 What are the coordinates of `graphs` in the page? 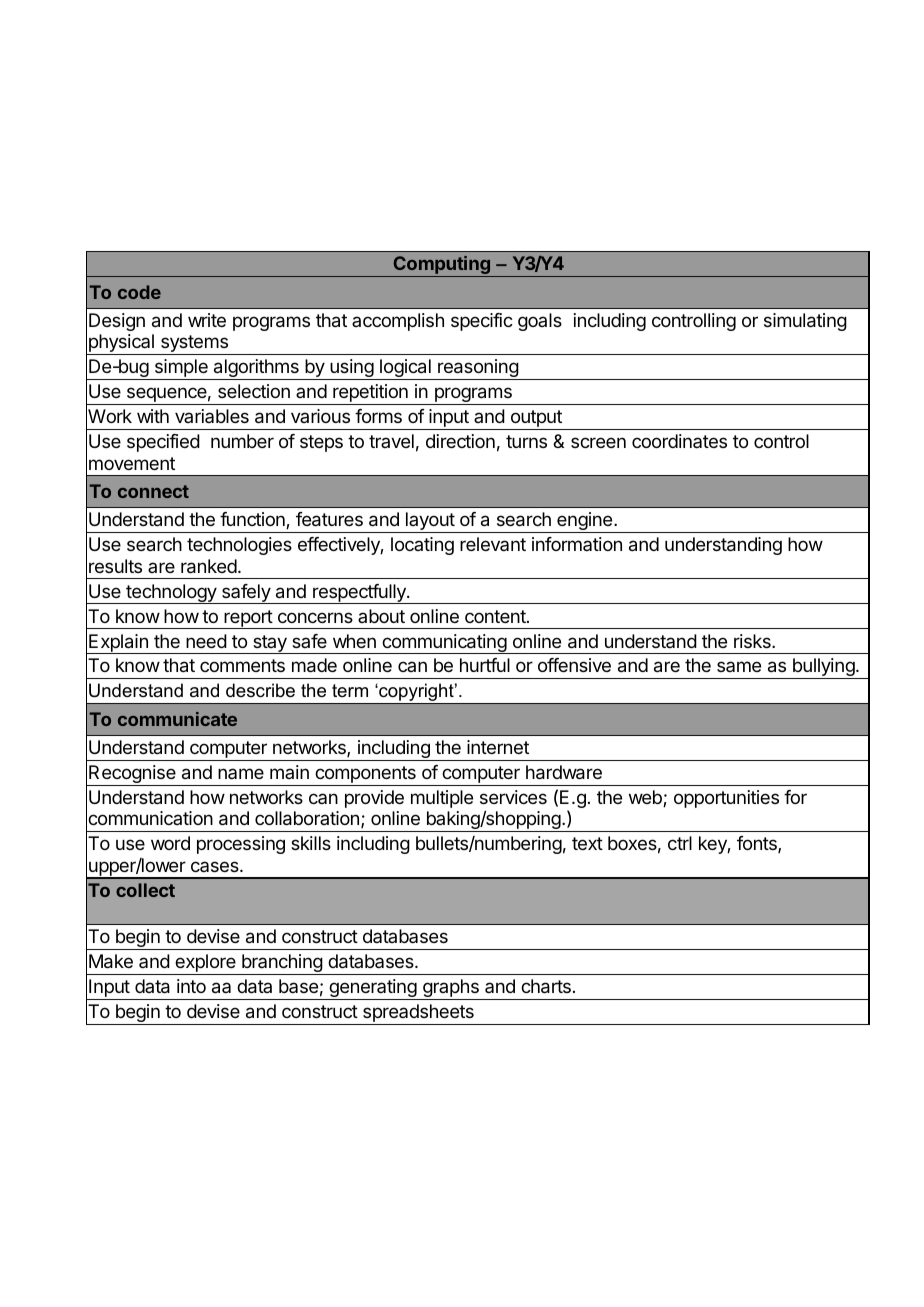 It's located at (451, 989).
